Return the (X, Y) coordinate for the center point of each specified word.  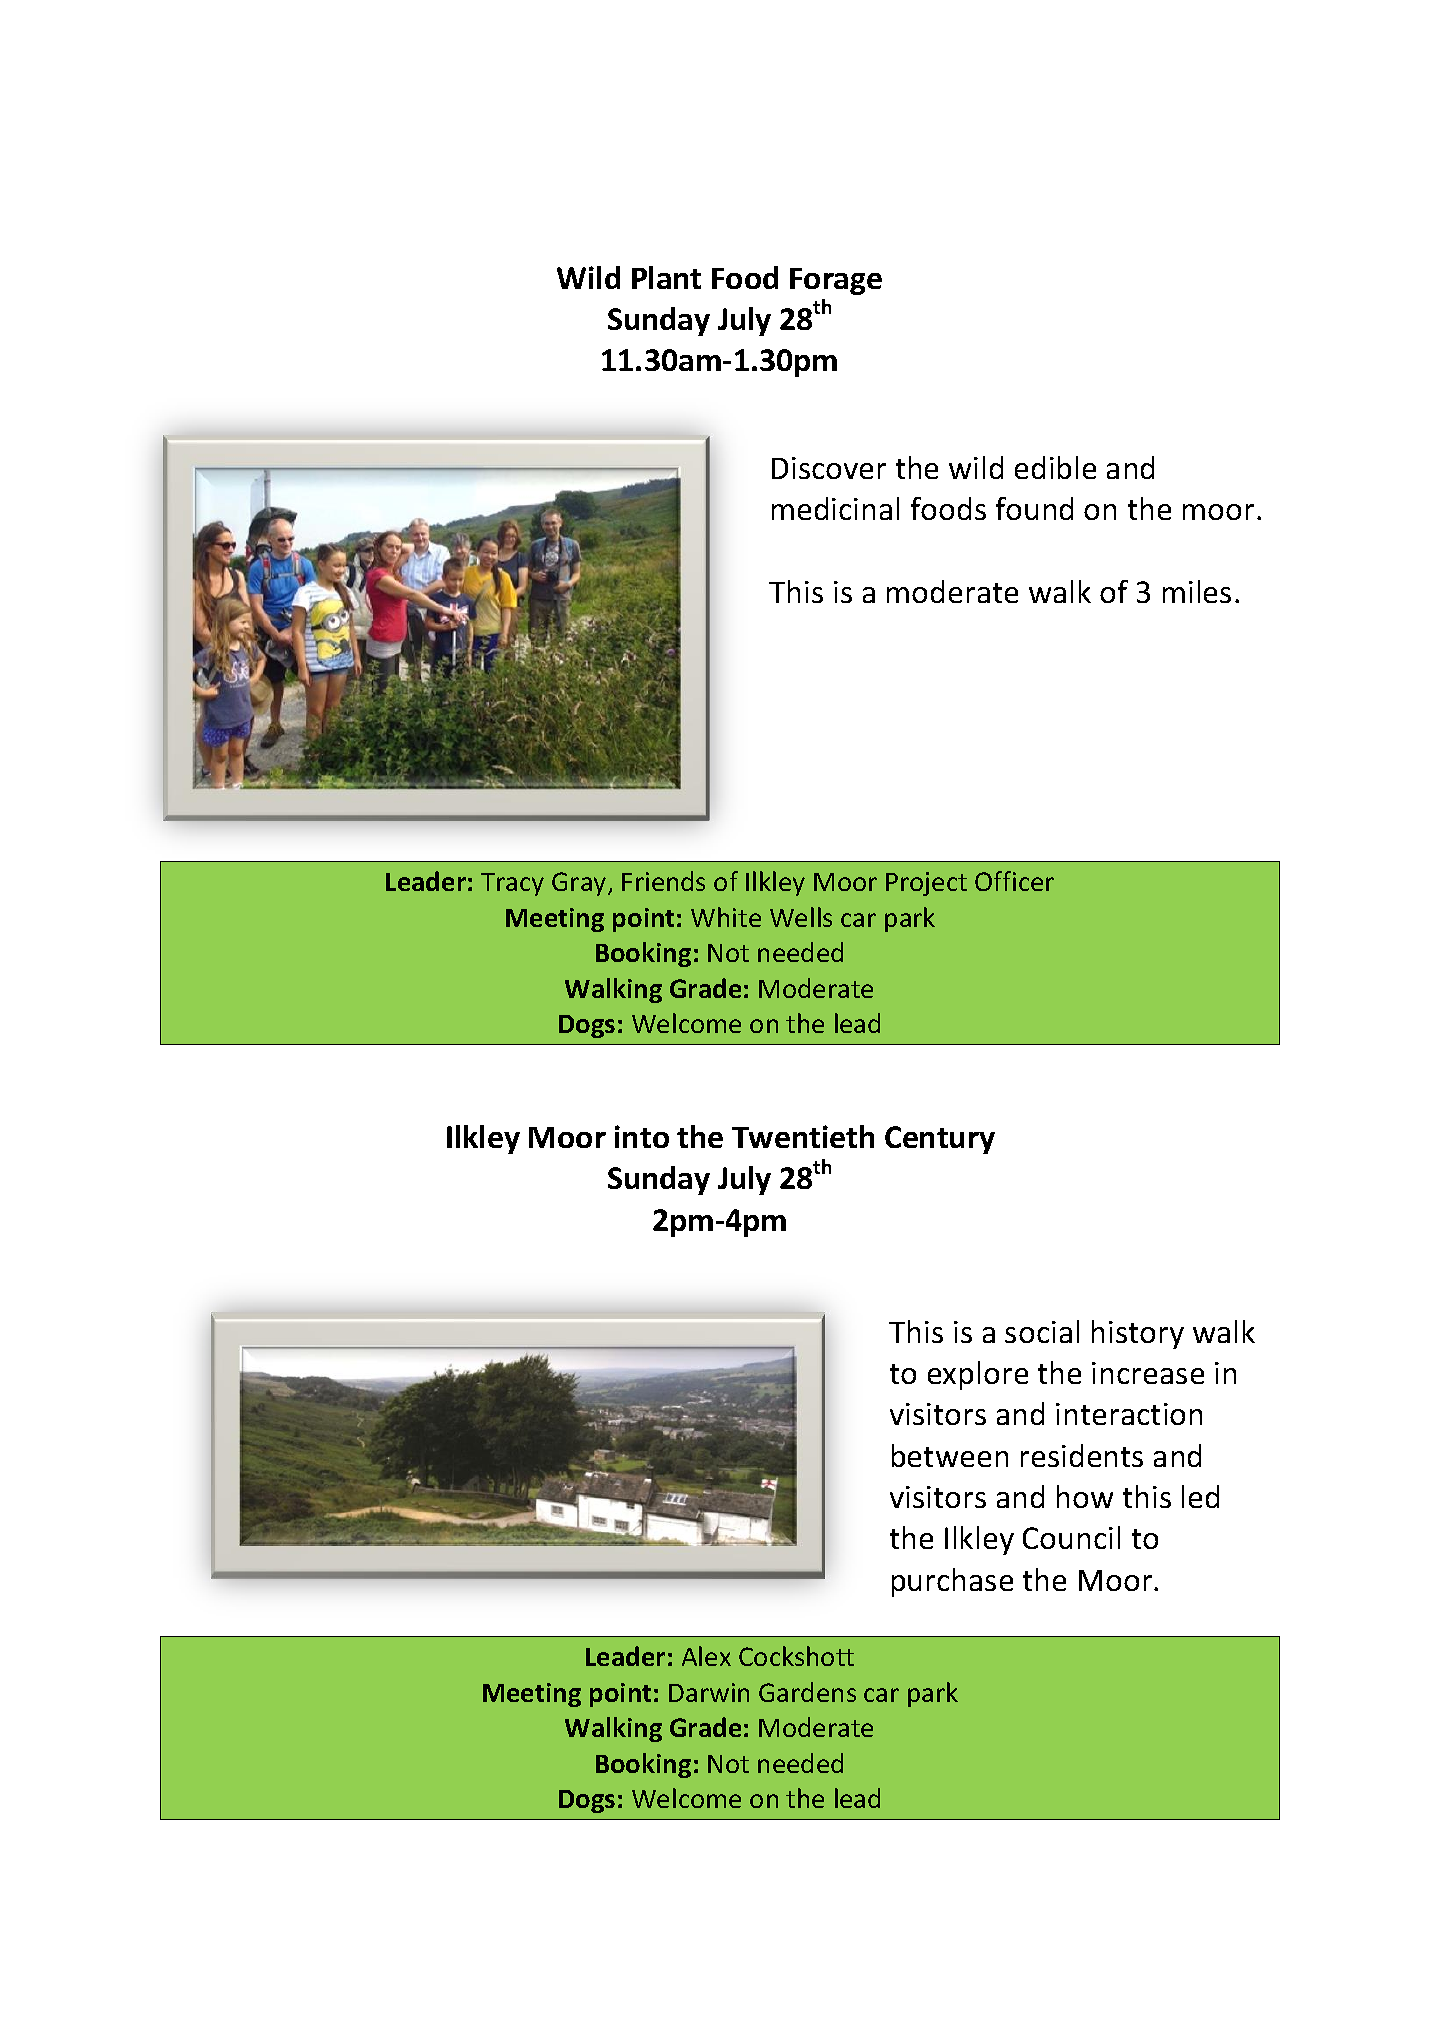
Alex (706, 1656)
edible (1055, 467)
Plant (666, 277)
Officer (1014, 881)
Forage (836, 281)
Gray (580, 884)
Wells (801, 917)
